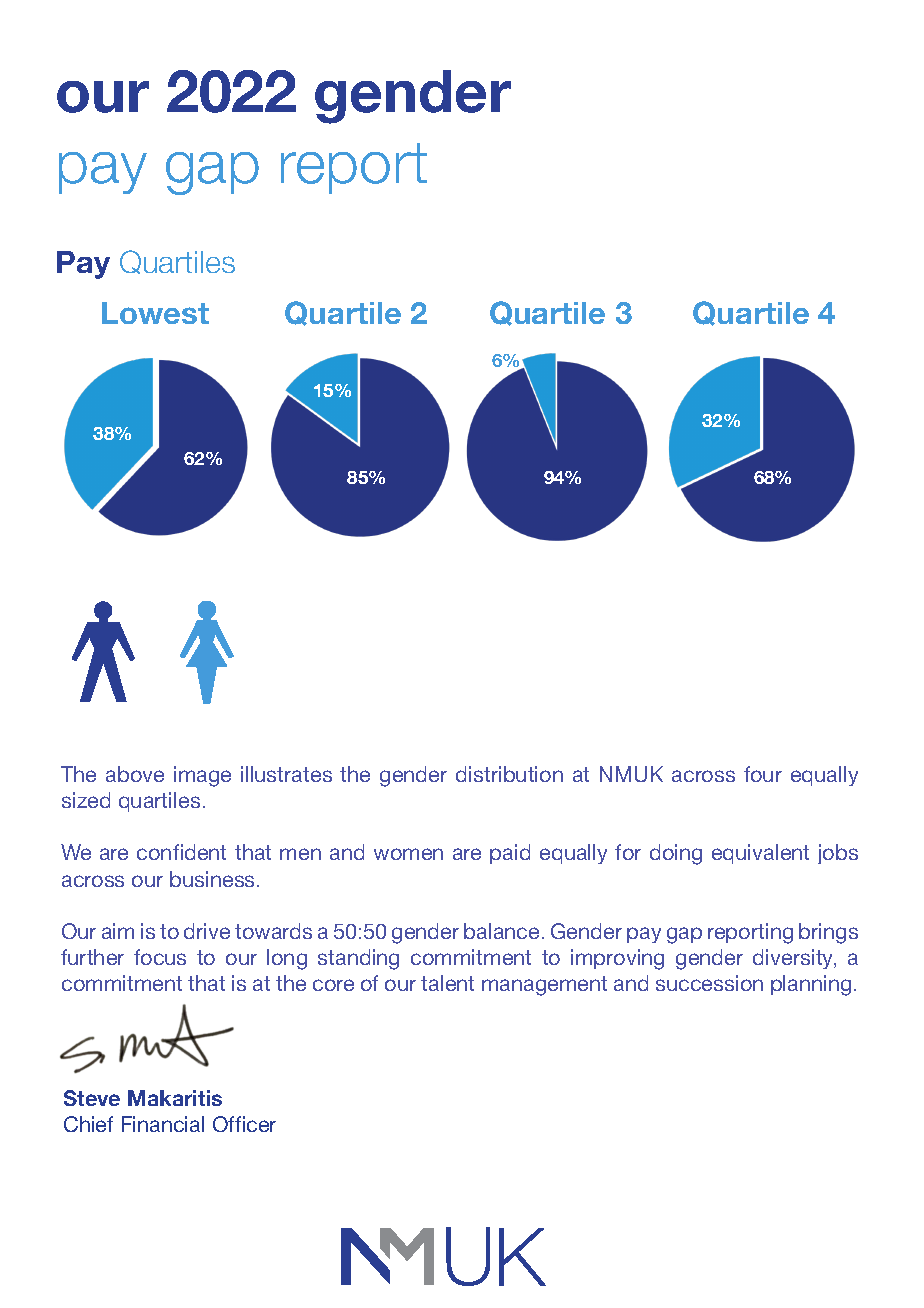 The image size is (924, 1308). Describe the element at coordinates (163, 1124) in the screenshot. I see `Financial` at that location.
